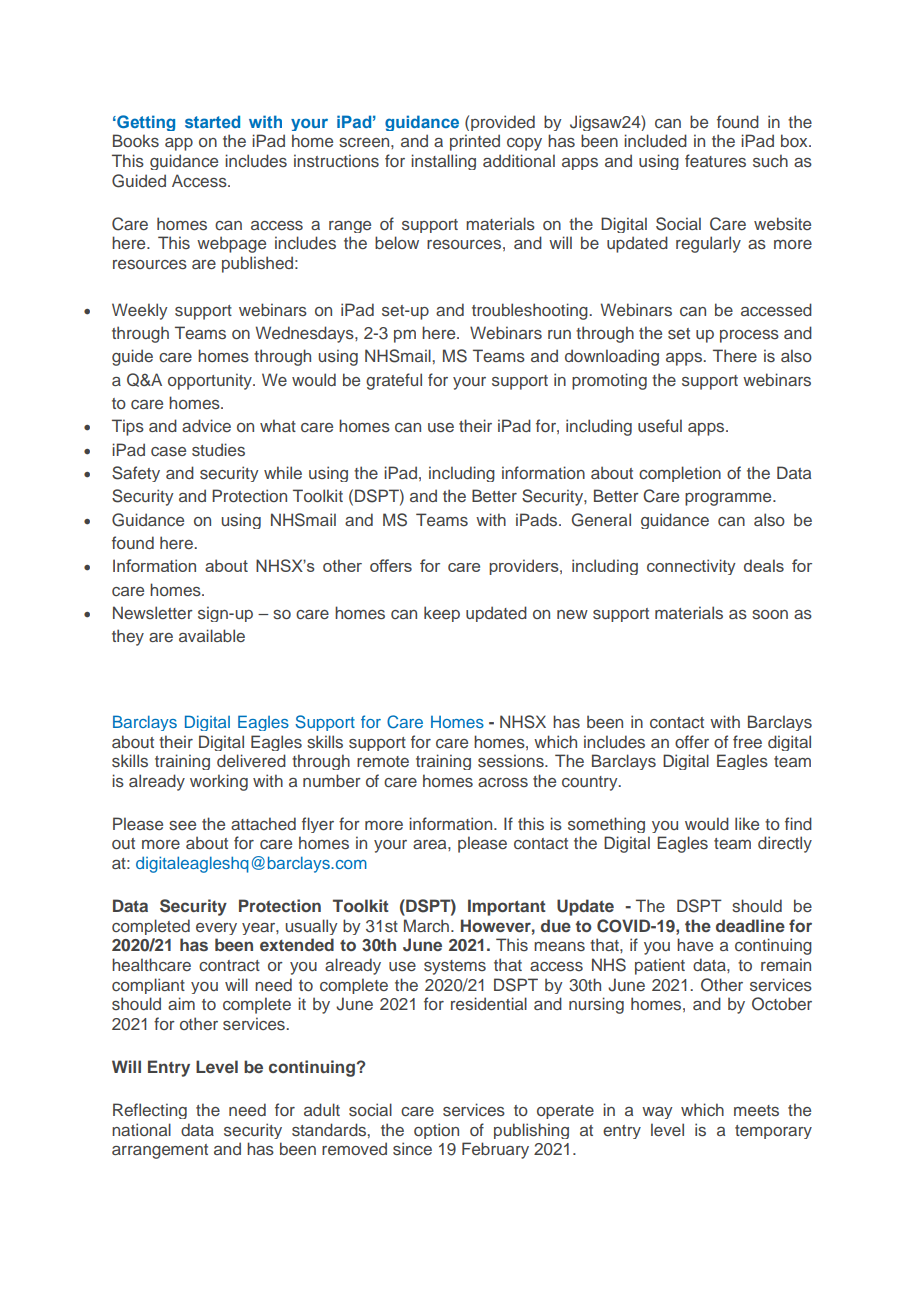 The image size is (924, 1308). What do you see at coordinates (153, 612) in the screenshot?
I see `Newsletter` at bounding box center [153, 612].
